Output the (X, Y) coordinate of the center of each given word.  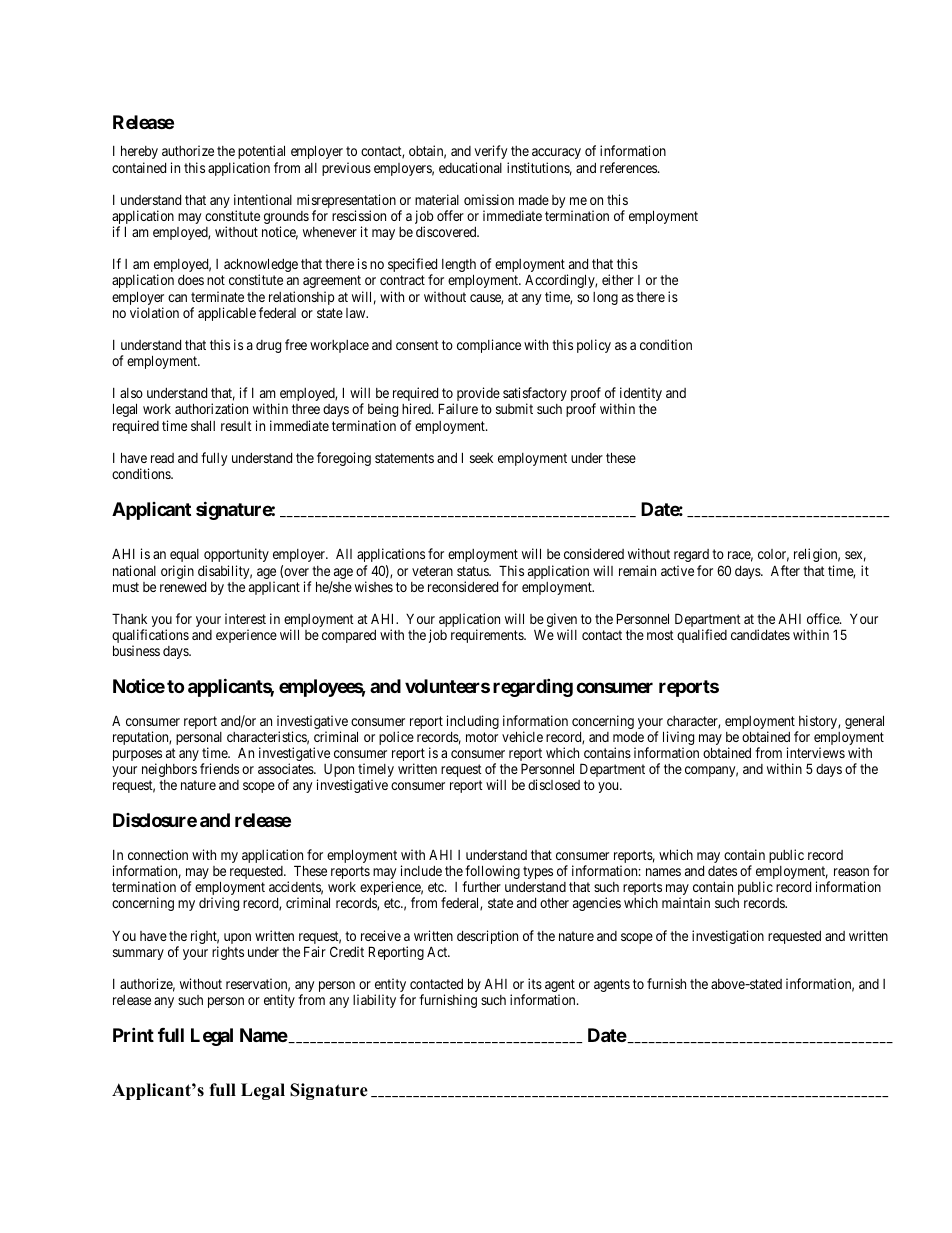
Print (133, 1034)
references (629, 167)
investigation (728, 937)
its (535, 983)
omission (489, 199)
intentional (263, 199)
